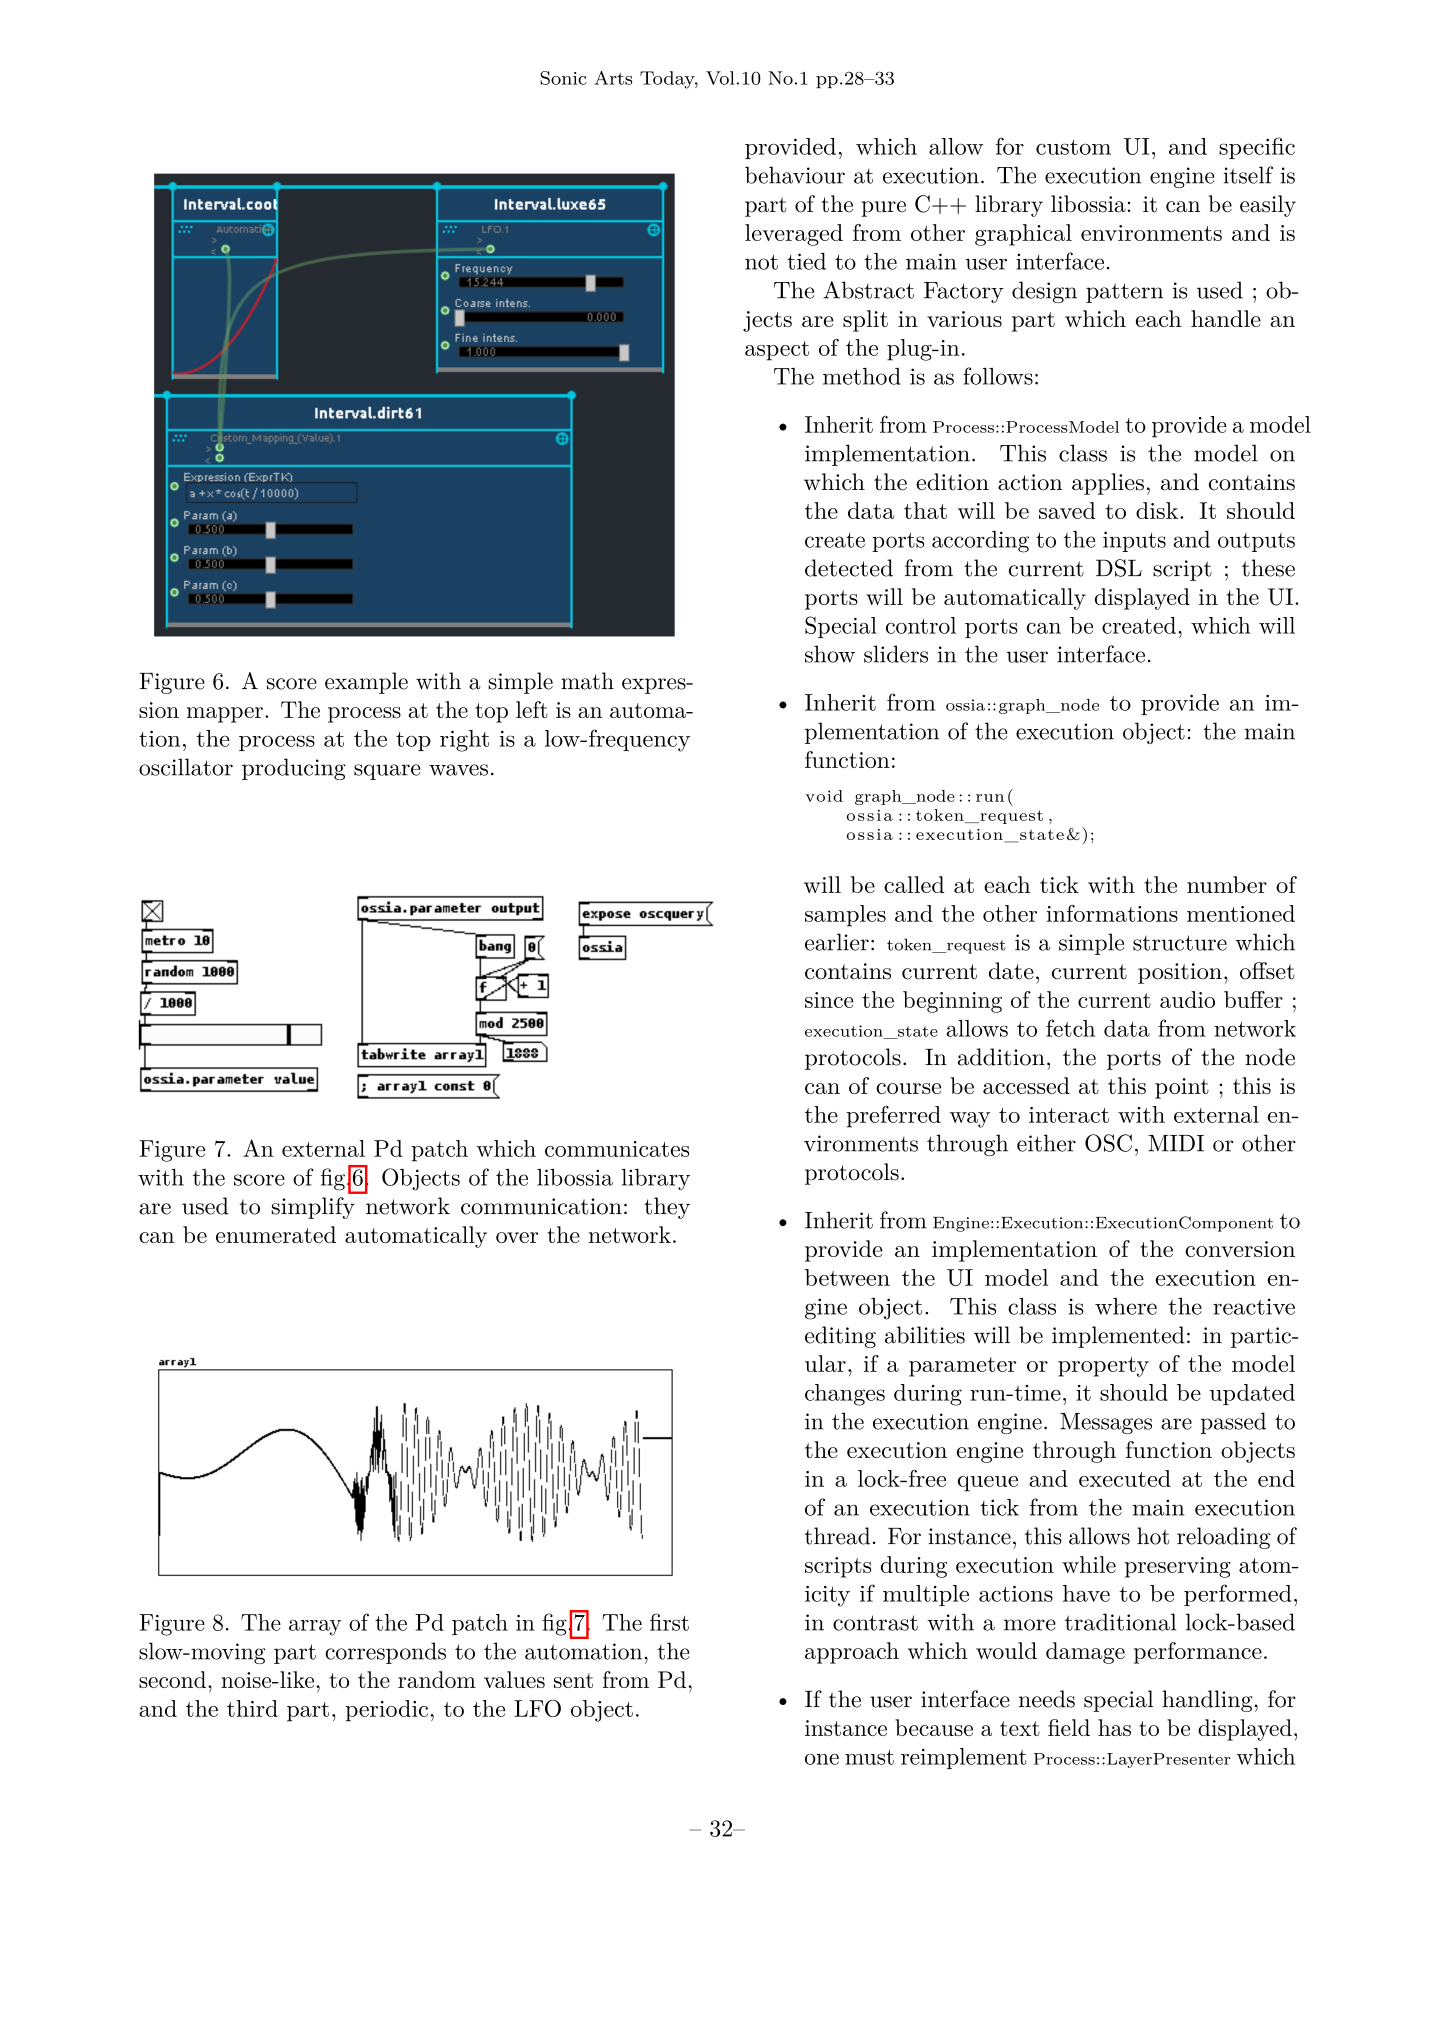 This image has height=2022, width=1429. Describe the element at coordinates (276, 1234) in the image. I see `enumerated` at that location.
